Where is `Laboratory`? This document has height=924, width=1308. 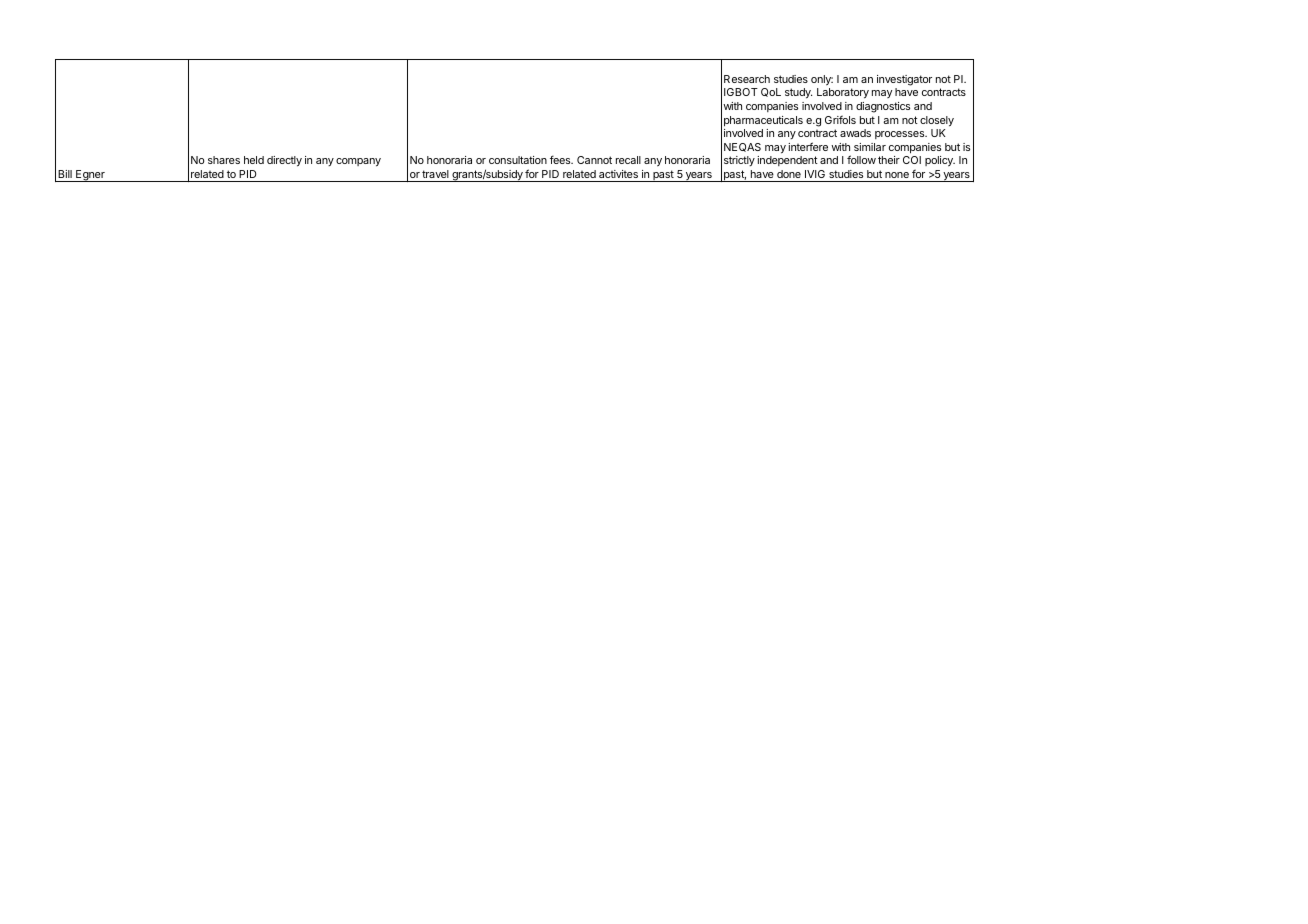 Laboratory is located at coordinates (843, 93).
